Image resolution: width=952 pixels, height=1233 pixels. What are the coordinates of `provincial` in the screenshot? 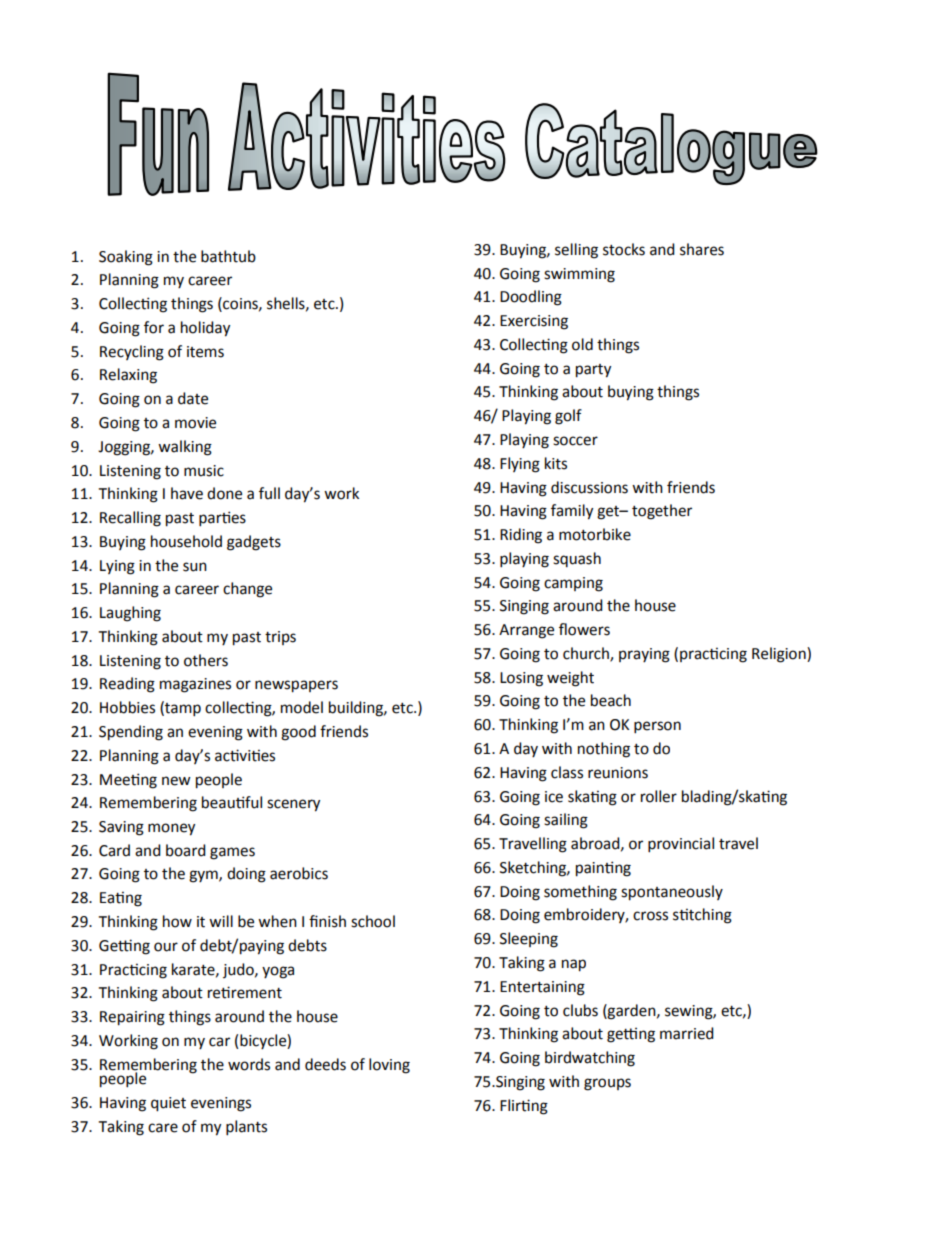 It's located at (681, 845).
